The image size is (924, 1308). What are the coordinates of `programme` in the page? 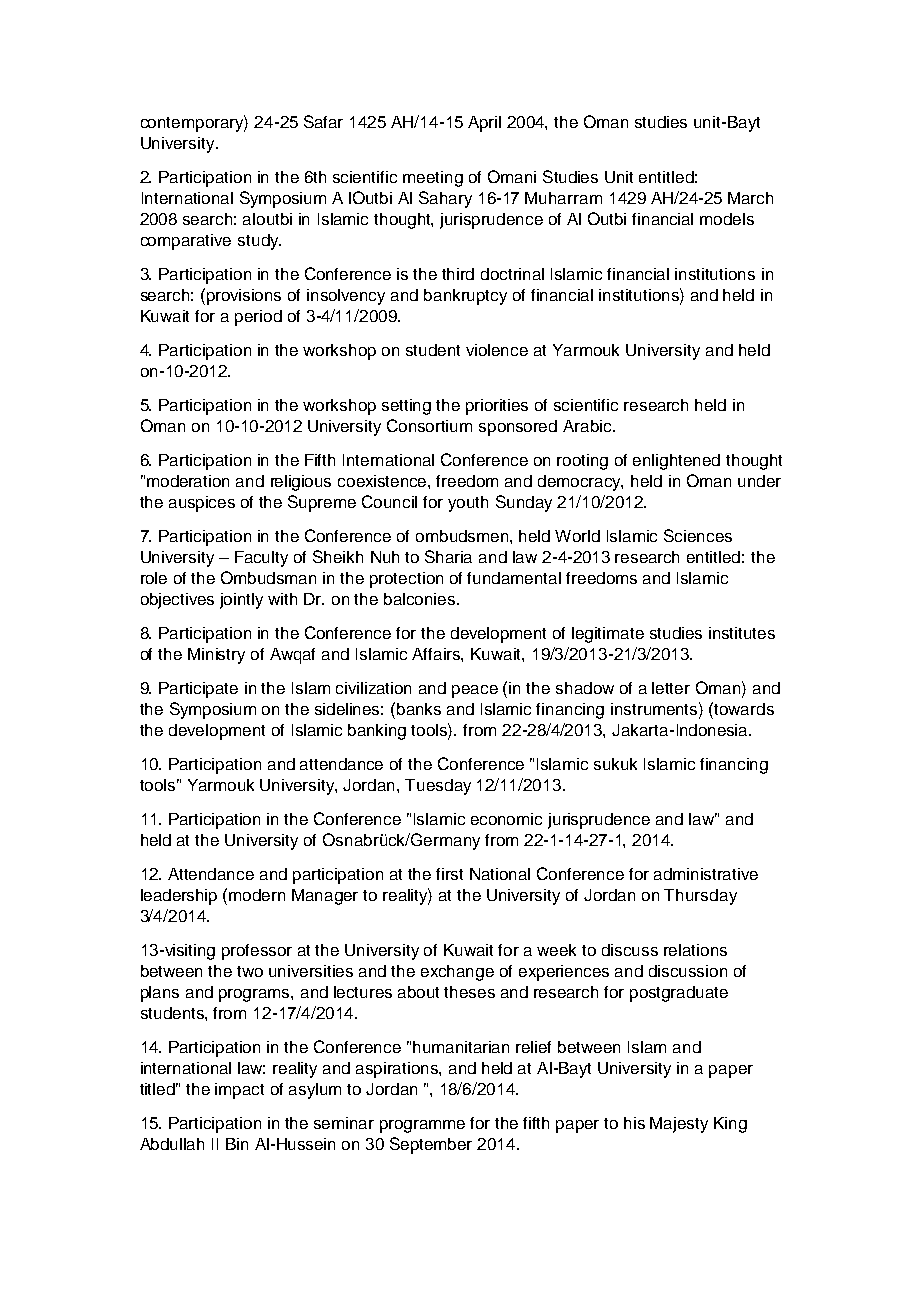 It's located at (422, 1126).
